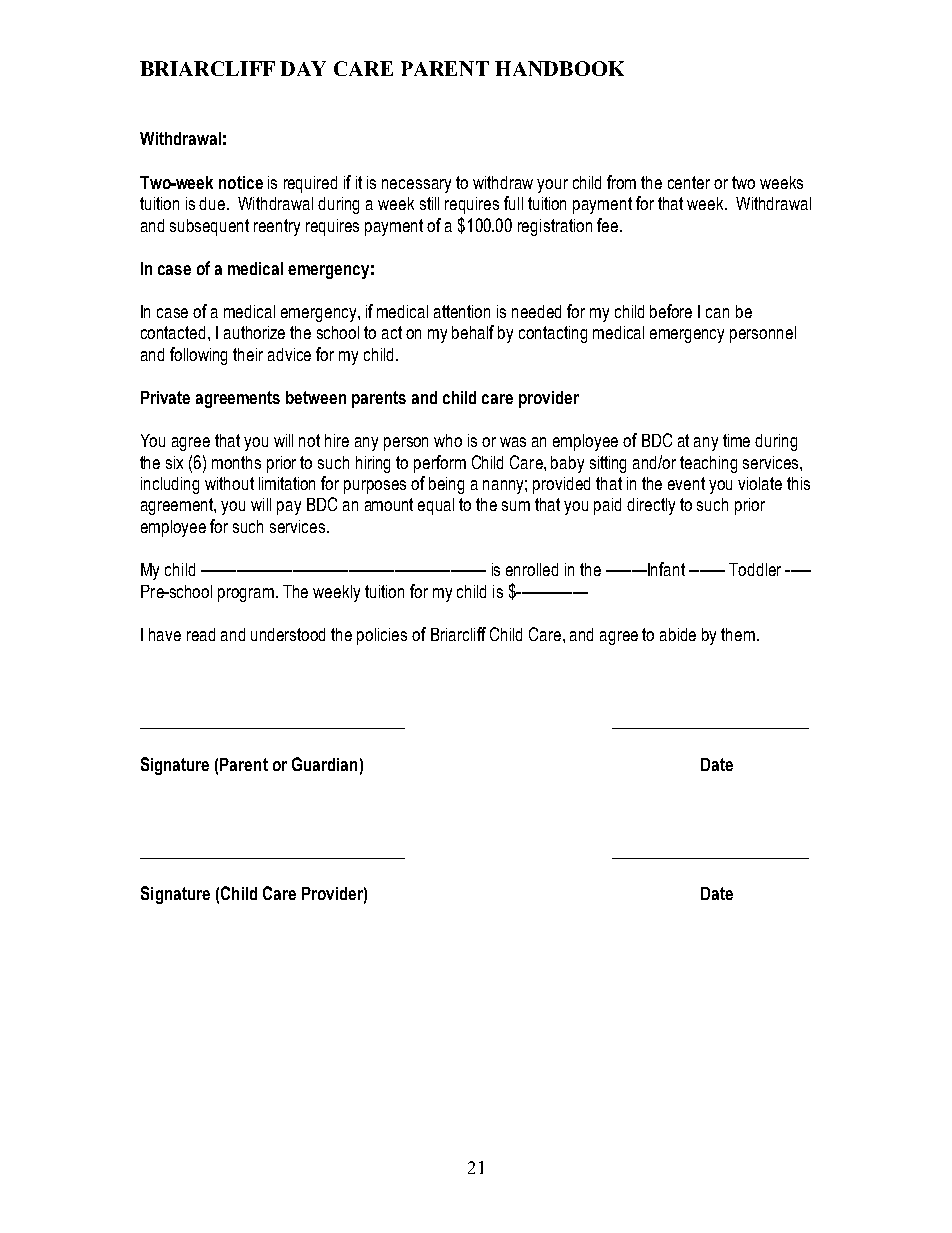 This screenshot has height=1233, width=952. I want to click on Guardian, so click(324, 764).
